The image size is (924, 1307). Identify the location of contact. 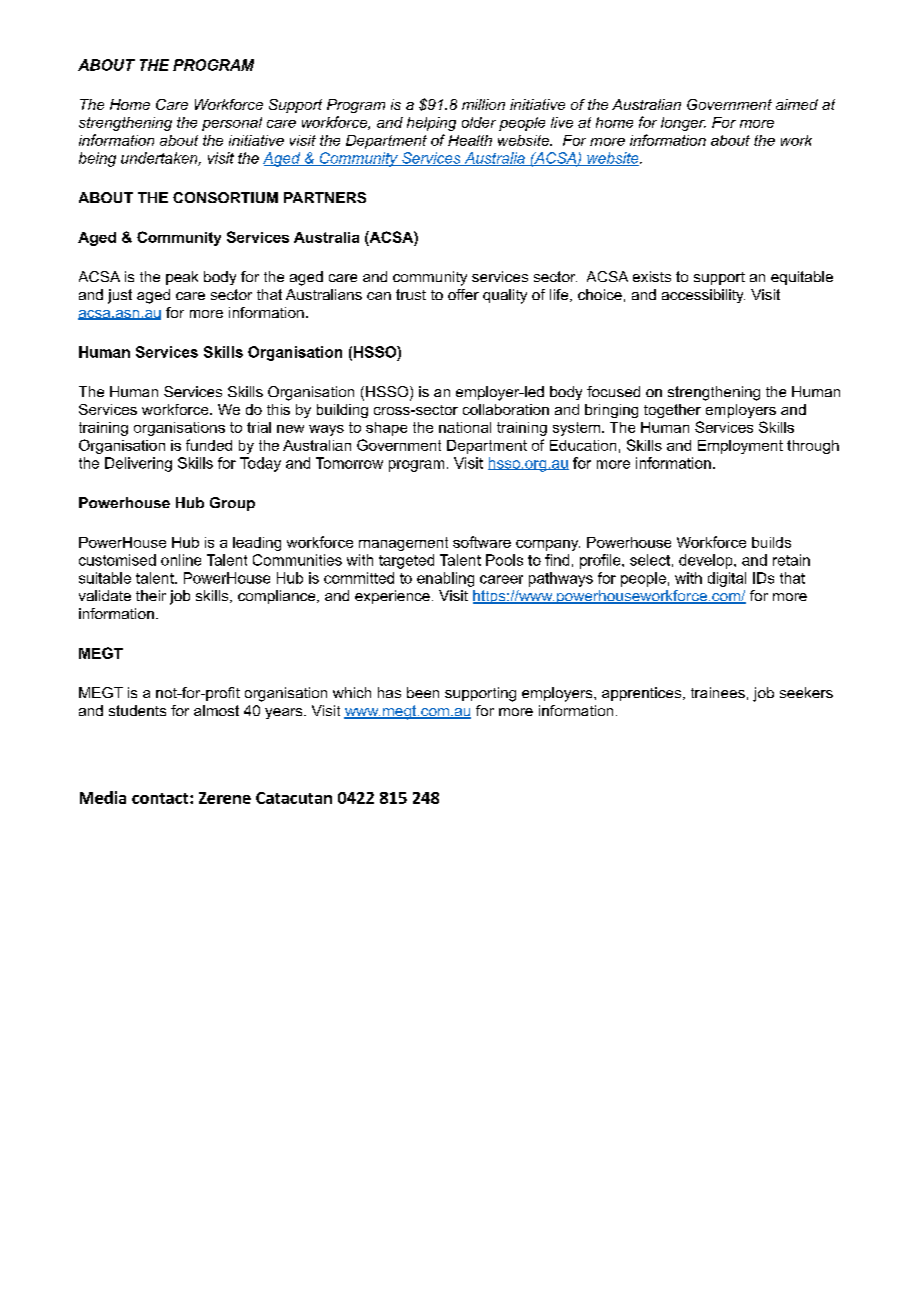
(161, 798).
